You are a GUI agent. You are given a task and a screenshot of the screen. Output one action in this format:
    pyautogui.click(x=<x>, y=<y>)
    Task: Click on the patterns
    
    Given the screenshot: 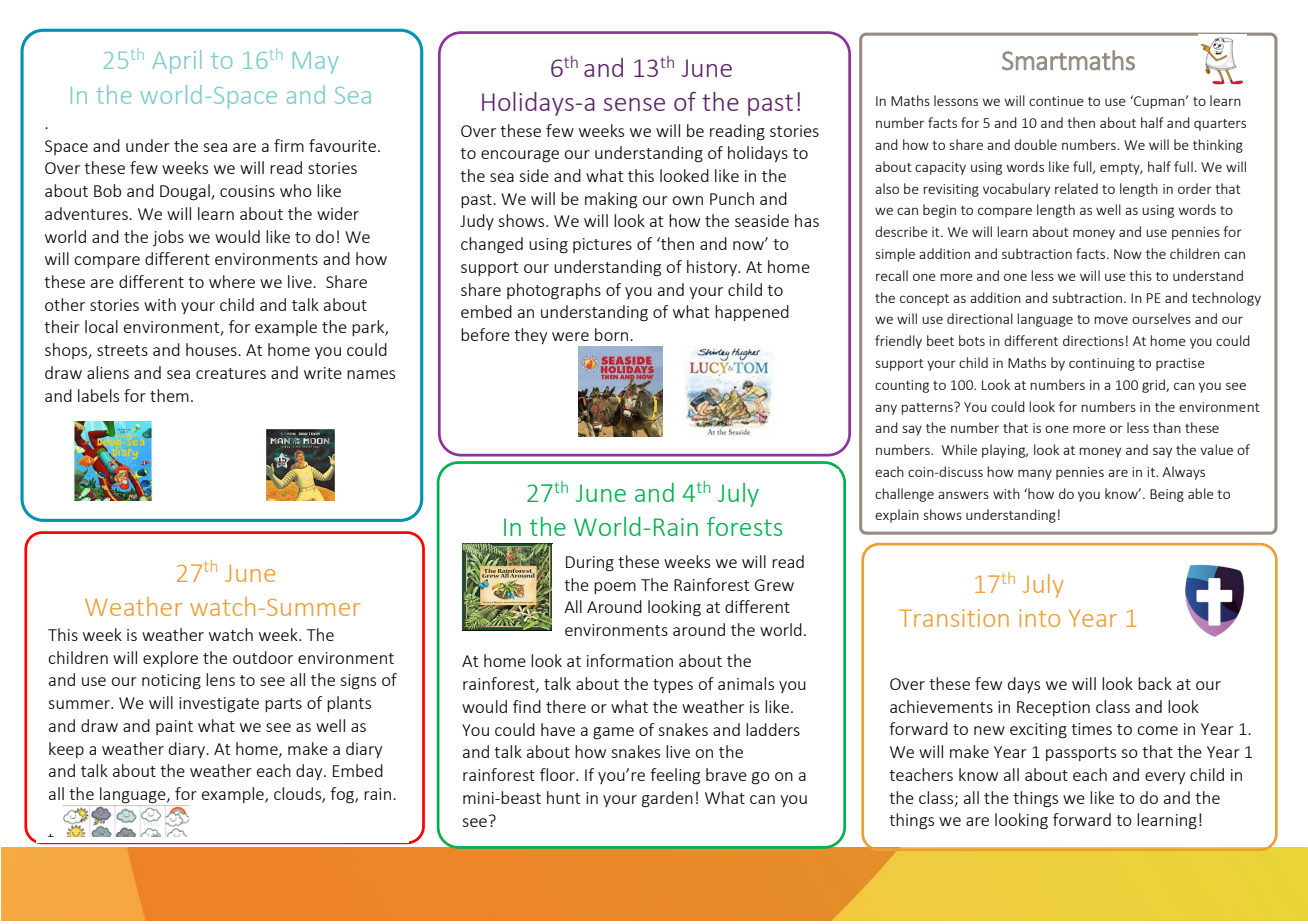 What is the action you would take?
    pyautogui.click(x=928, y=408)
